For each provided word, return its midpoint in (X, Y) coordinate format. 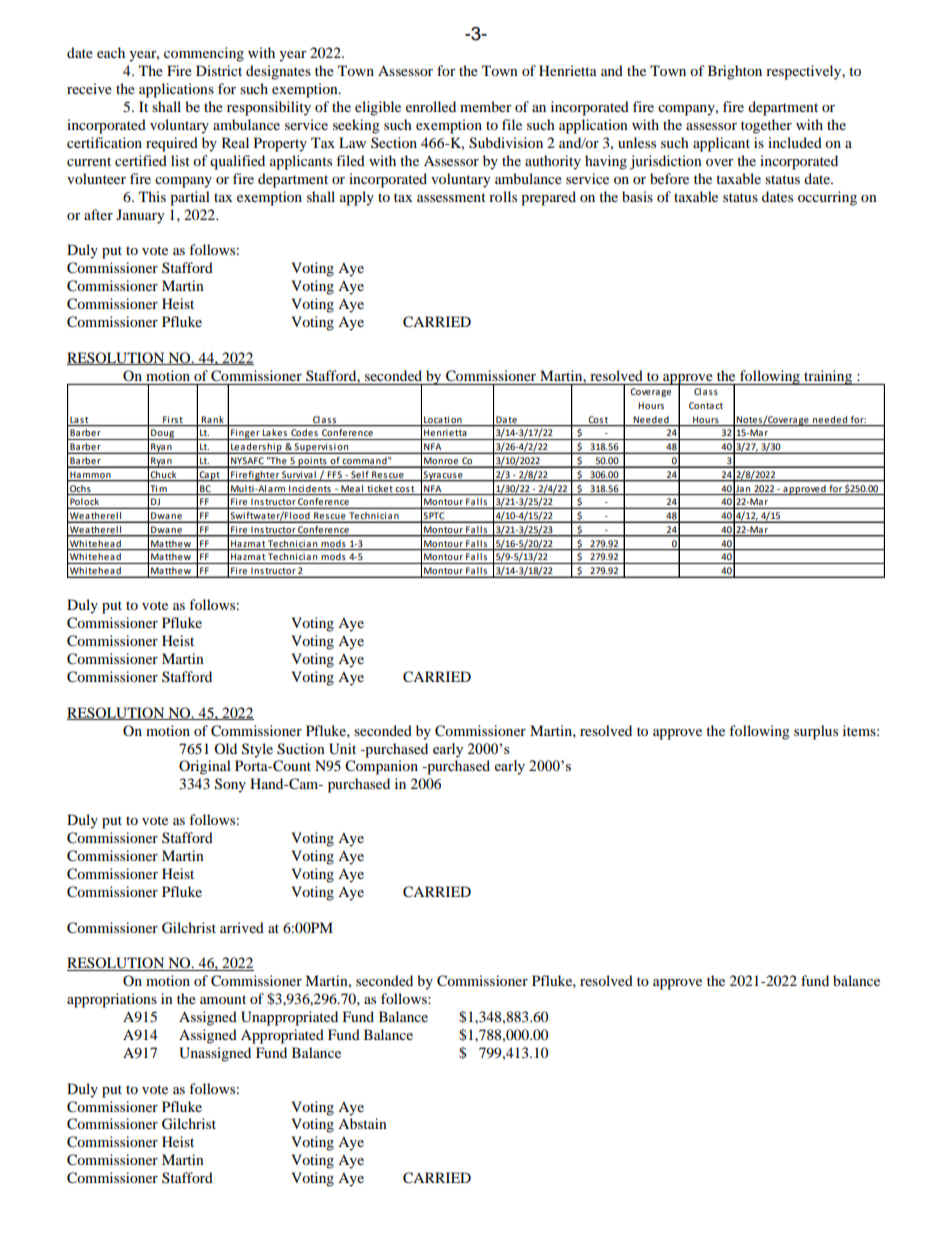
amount (223, 999)
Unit (342, 749)
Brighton (735, 72)
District (219, 70)
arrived (242, 927)
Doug (162, 434)
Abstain (362, 1123)
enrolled (431, 106)
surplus (816, 732)
